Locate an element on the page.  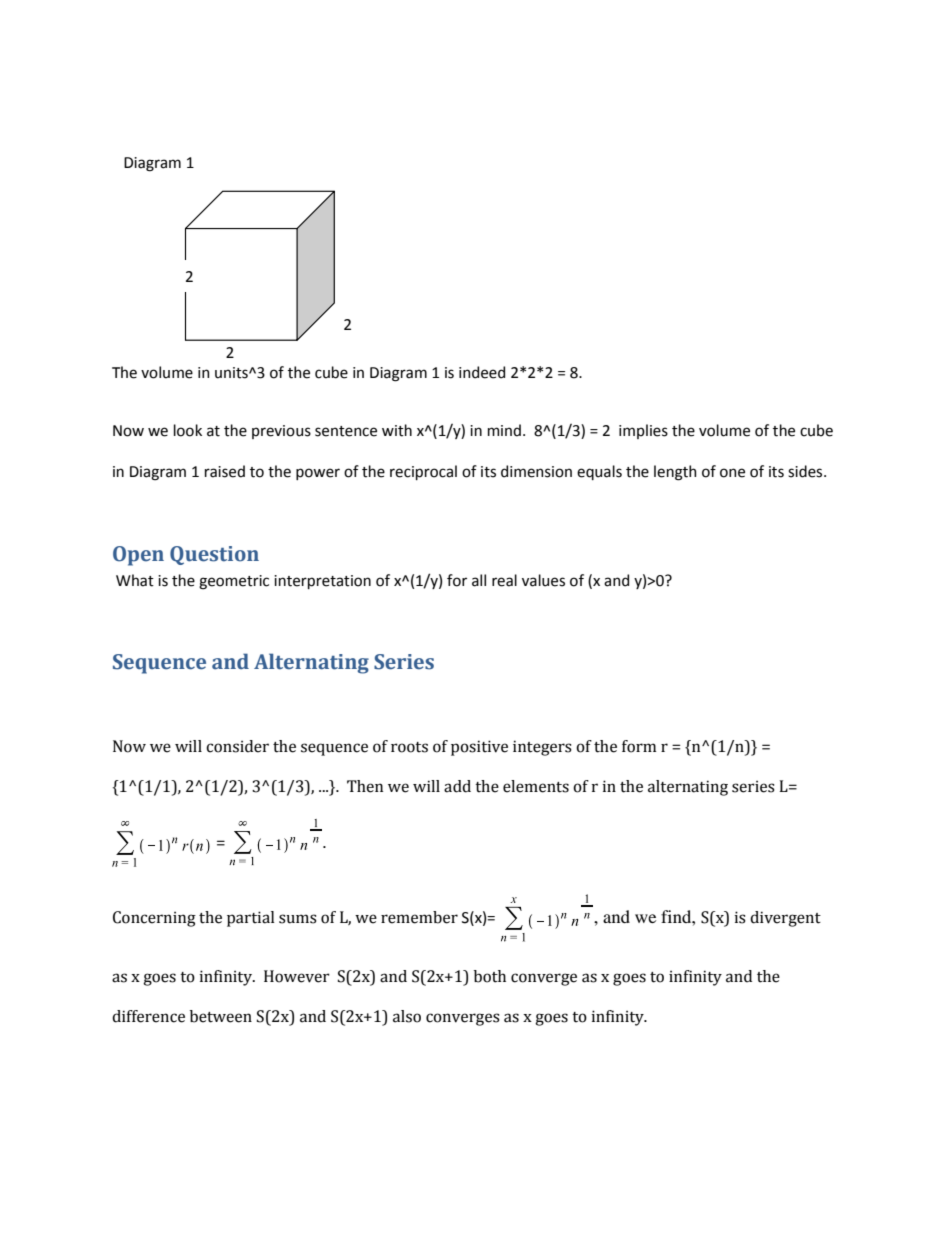
both is located at coordinates (490, 976).
